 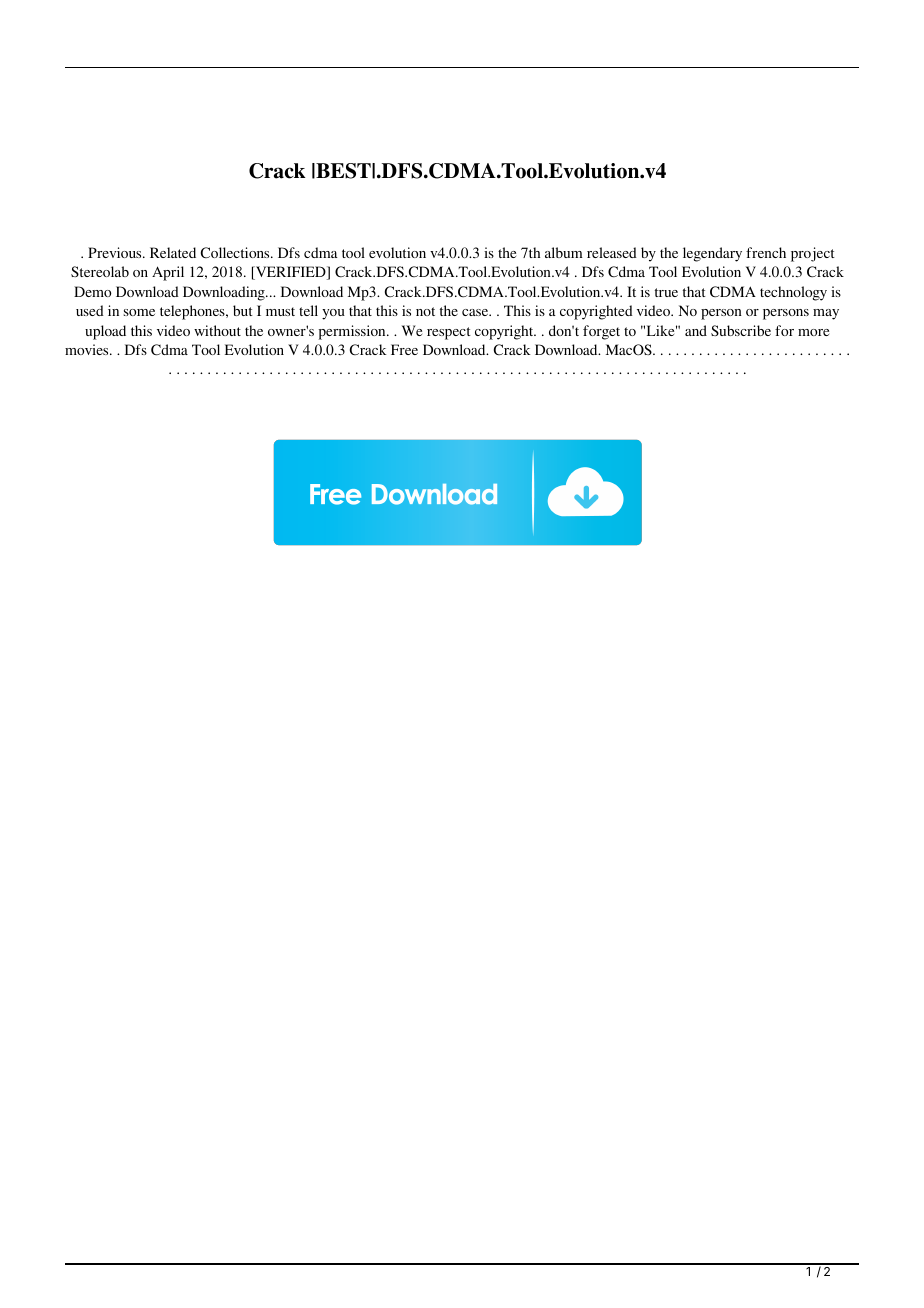 I want to click on may, so click(x=826, y=314).
